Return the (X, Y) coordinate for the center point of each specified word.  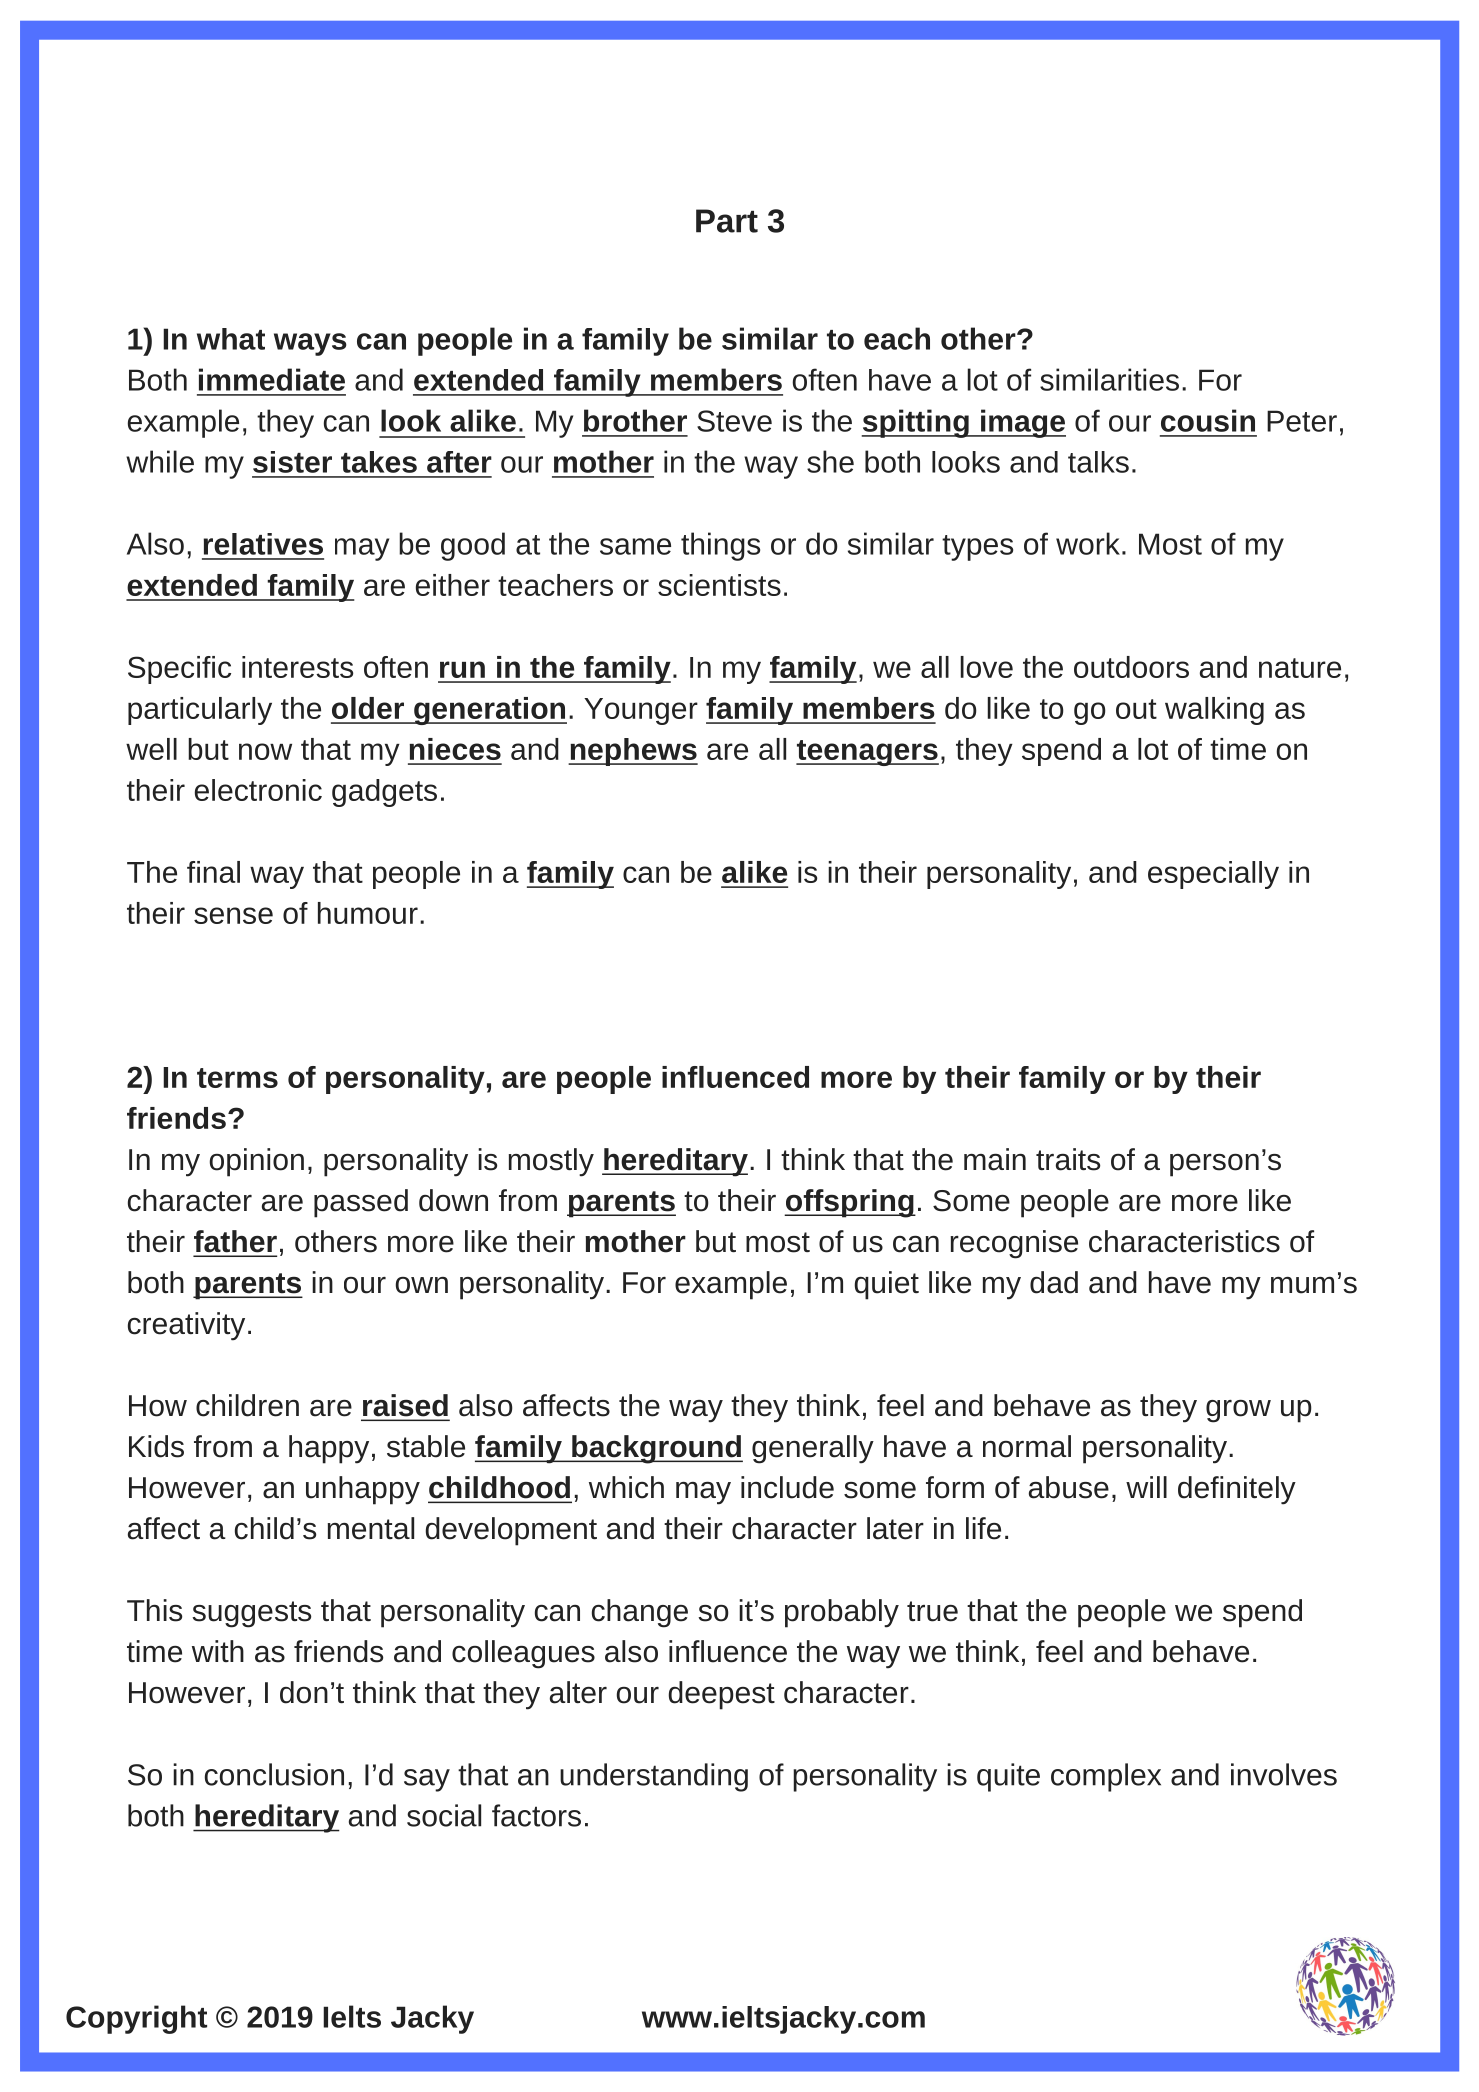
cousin (1208, 420)
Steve (734, 421)
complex (1106, 1777)
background (656, 1449)
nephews (633, 752)
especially (1213, 875)
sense (233, 915)
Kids (156, 1446)
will (1146, 1487)
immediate (272, 379)
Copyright (136, 2019)
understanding (654, 1777)
